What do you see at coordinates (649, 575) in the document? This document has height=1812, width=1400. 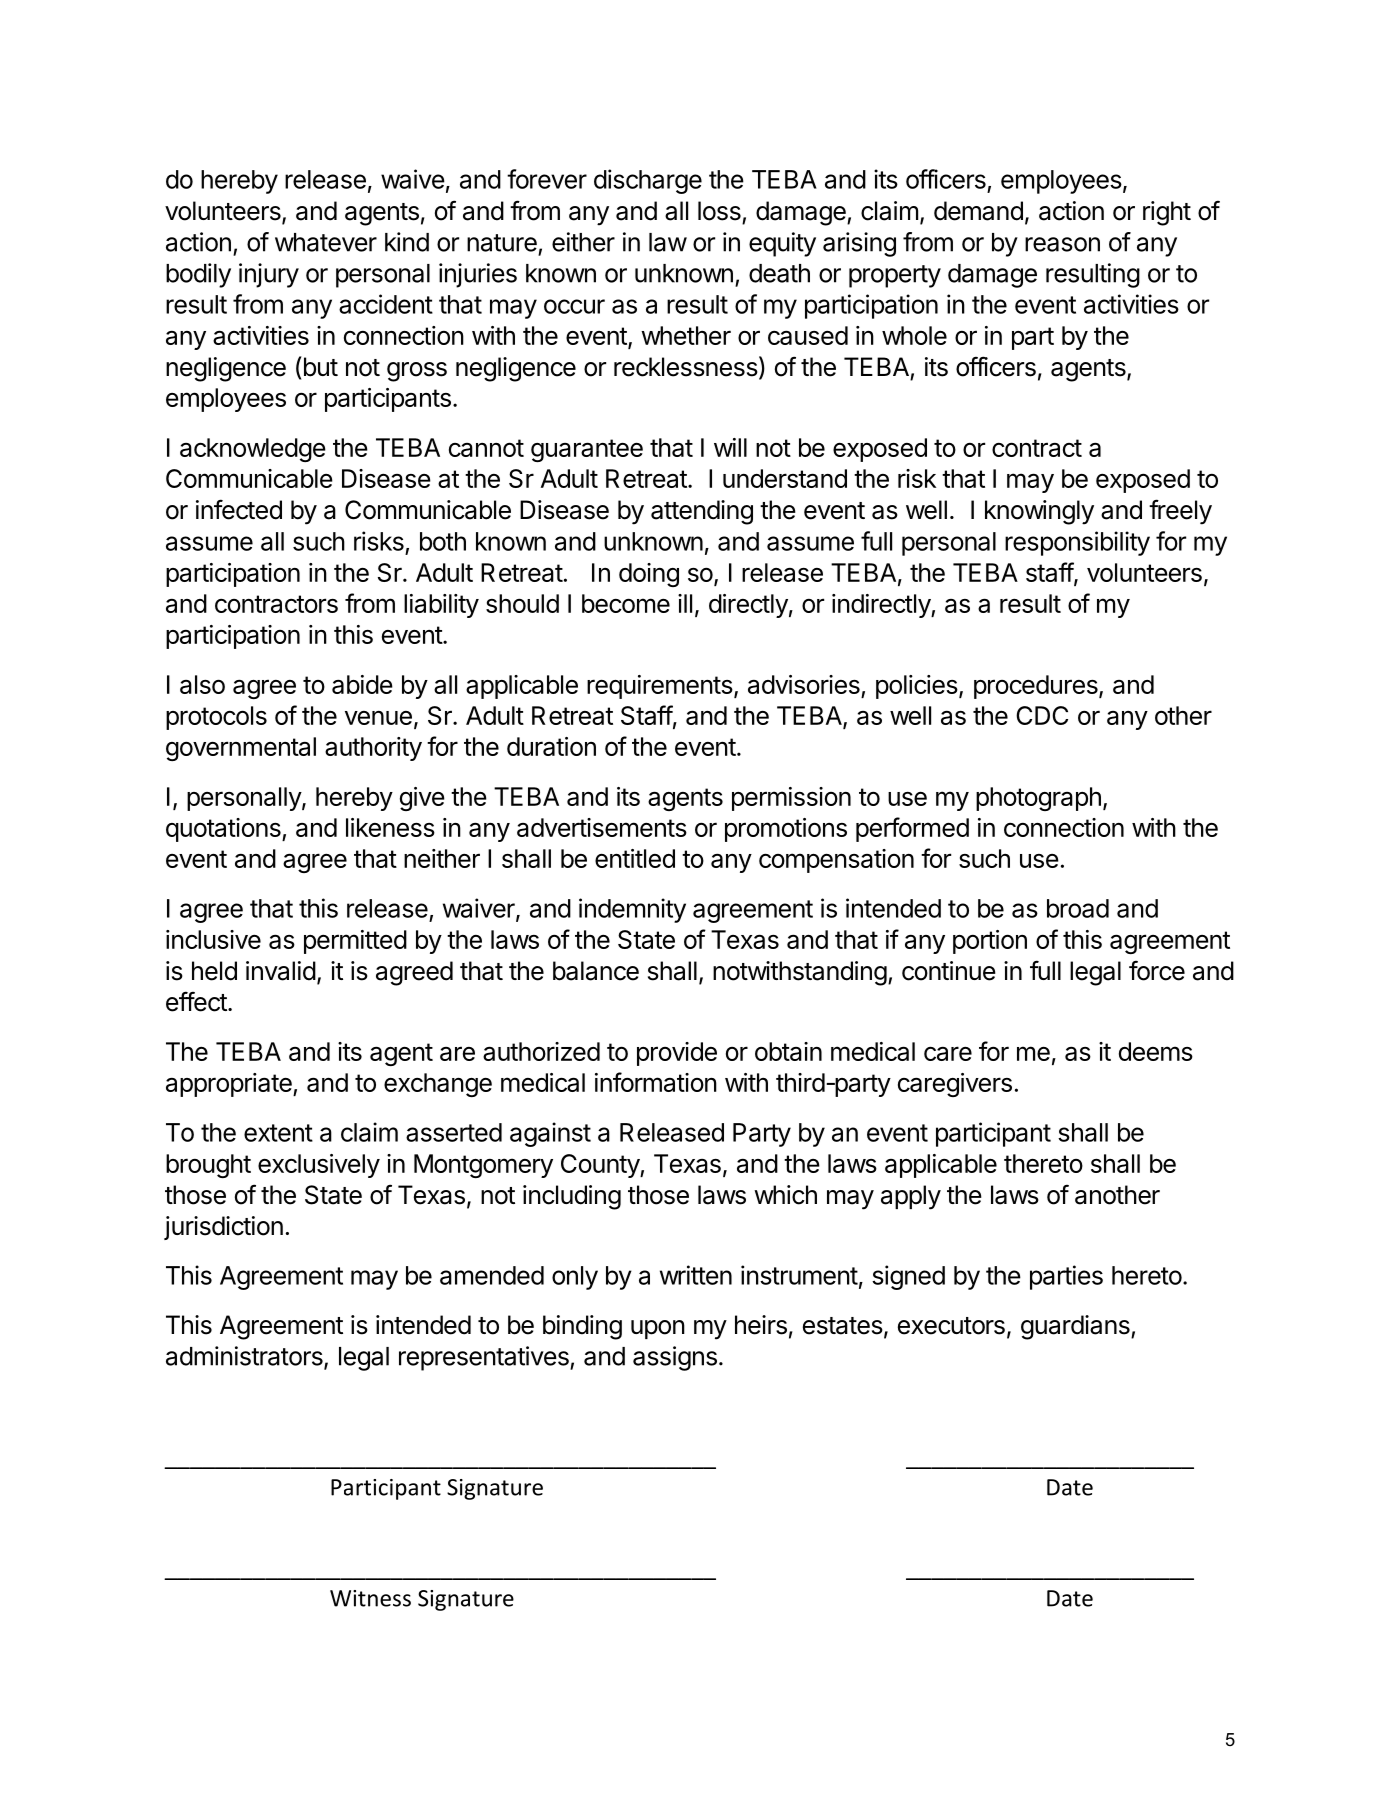 I see `doing` at bounding box center [649, 575].
